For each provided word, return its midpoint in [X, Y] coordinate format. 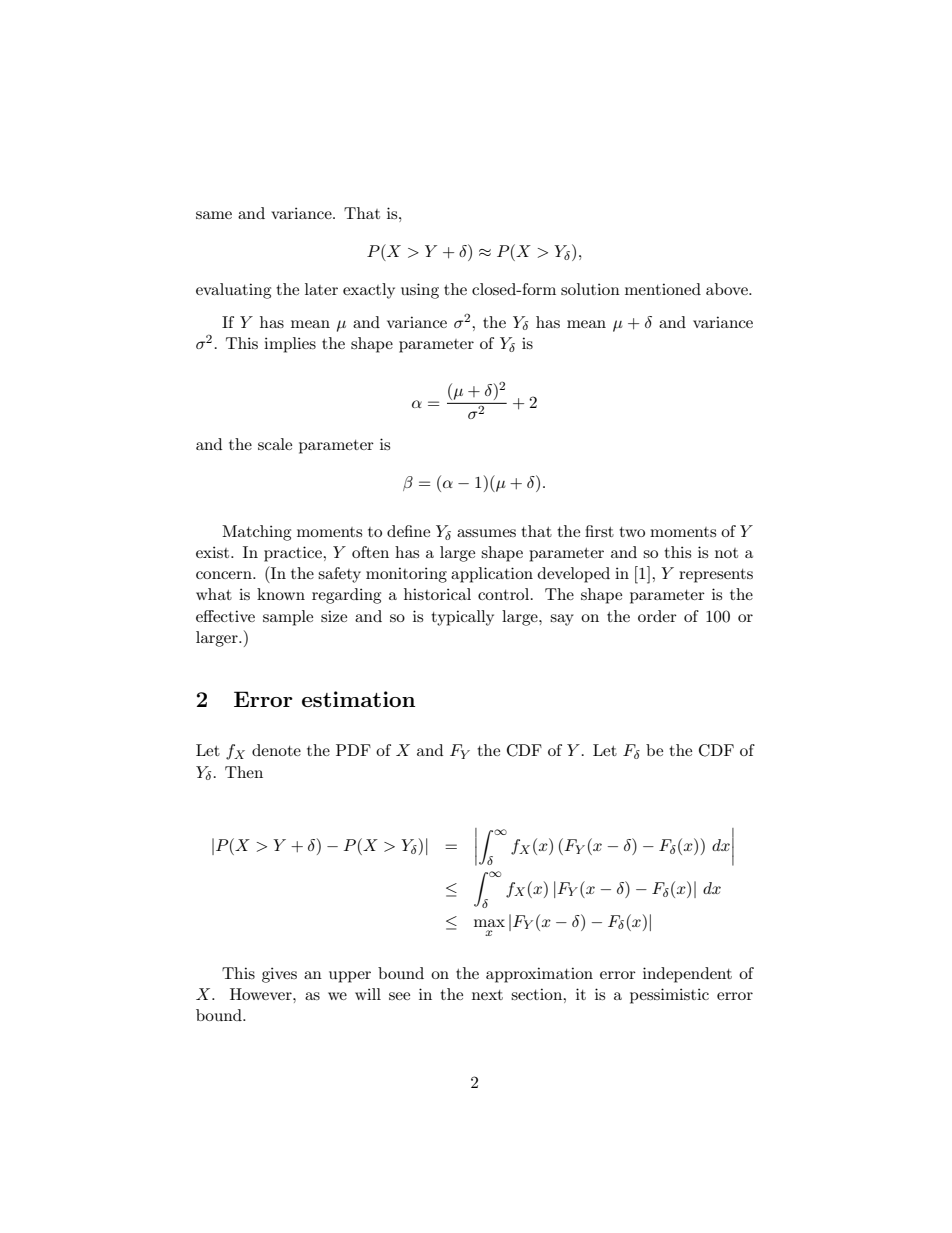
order [657, 616]
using [420, 291]
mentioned [663, 289]
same [214, 215]
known [281, 594]
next [487, 995]
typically [462, 618]
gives [279, 975]
